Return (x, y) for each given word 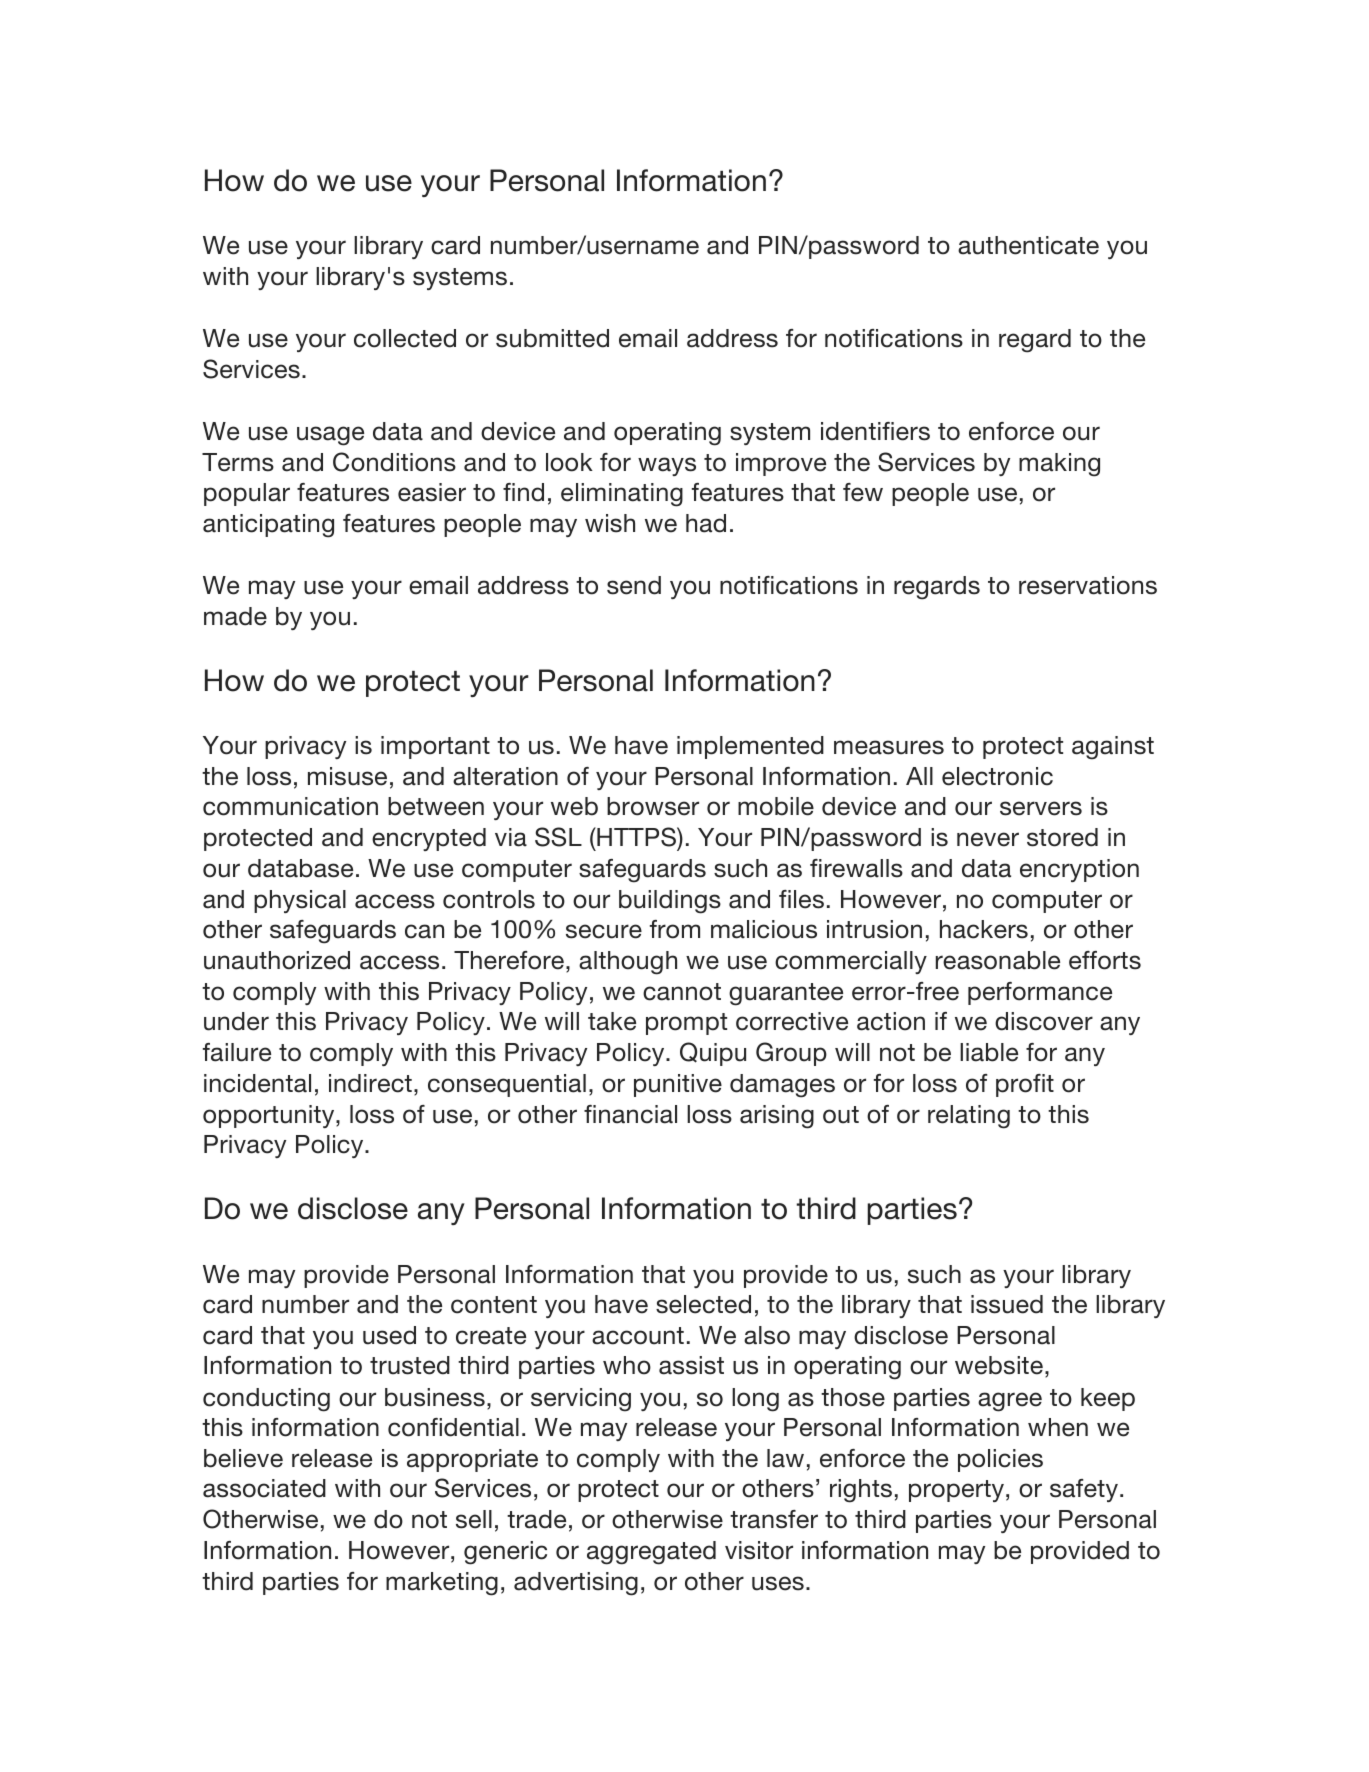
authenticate (1028, 245)
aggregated (651, 1553)
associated (264, 1488)
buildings (670, 902)
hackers (984, 929)
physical (300, 901)
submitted (552, 338)
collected (405, 338)
